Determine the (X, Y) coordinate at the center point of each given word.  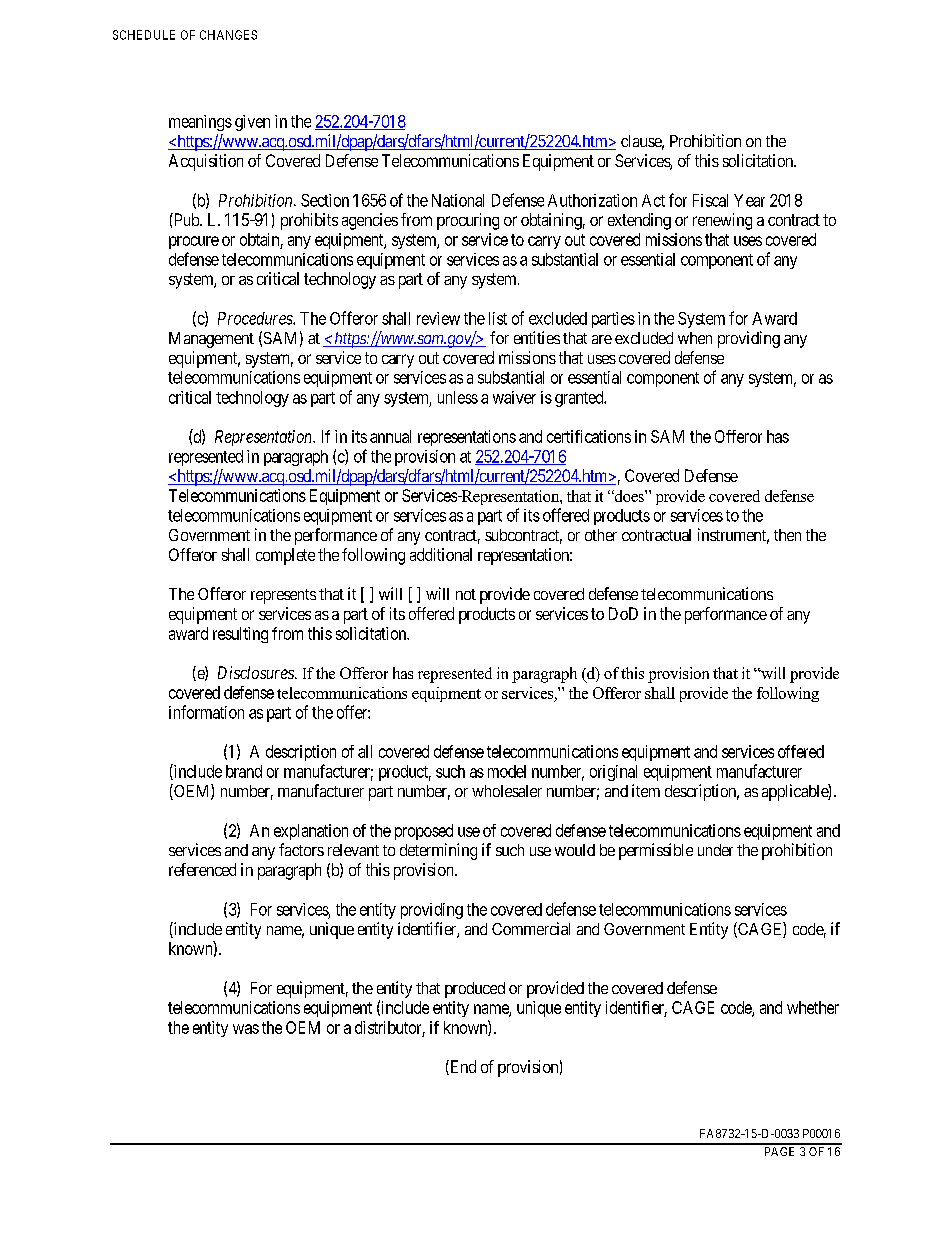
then (787, 535)
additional (441, 554)
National (458, 200)
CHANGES (228, 35)
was (246, 1029)
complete (285, 556)
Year (749, 200)
